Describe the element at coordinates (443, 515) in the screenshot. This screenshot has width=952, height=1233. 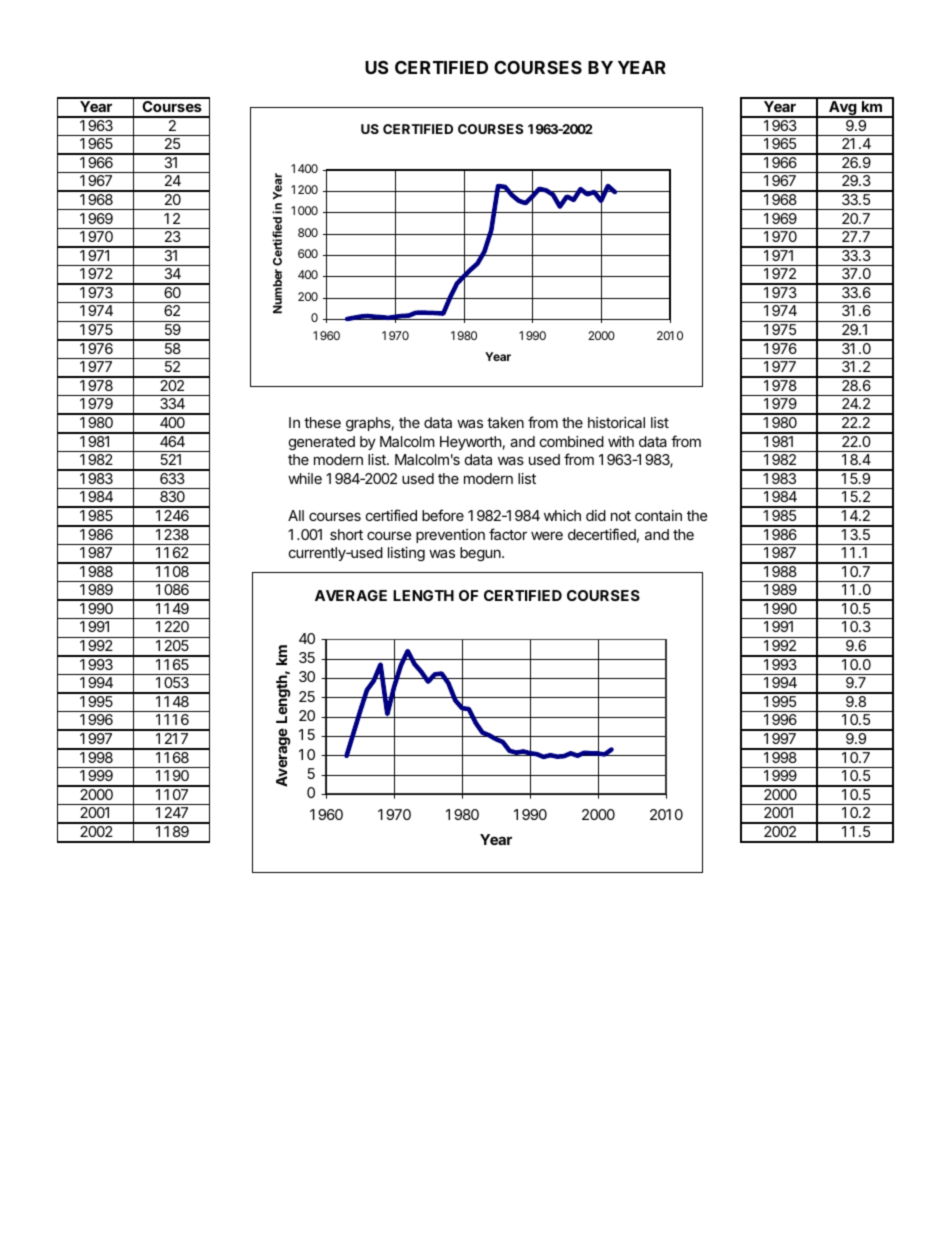
I see `before` at that location.
